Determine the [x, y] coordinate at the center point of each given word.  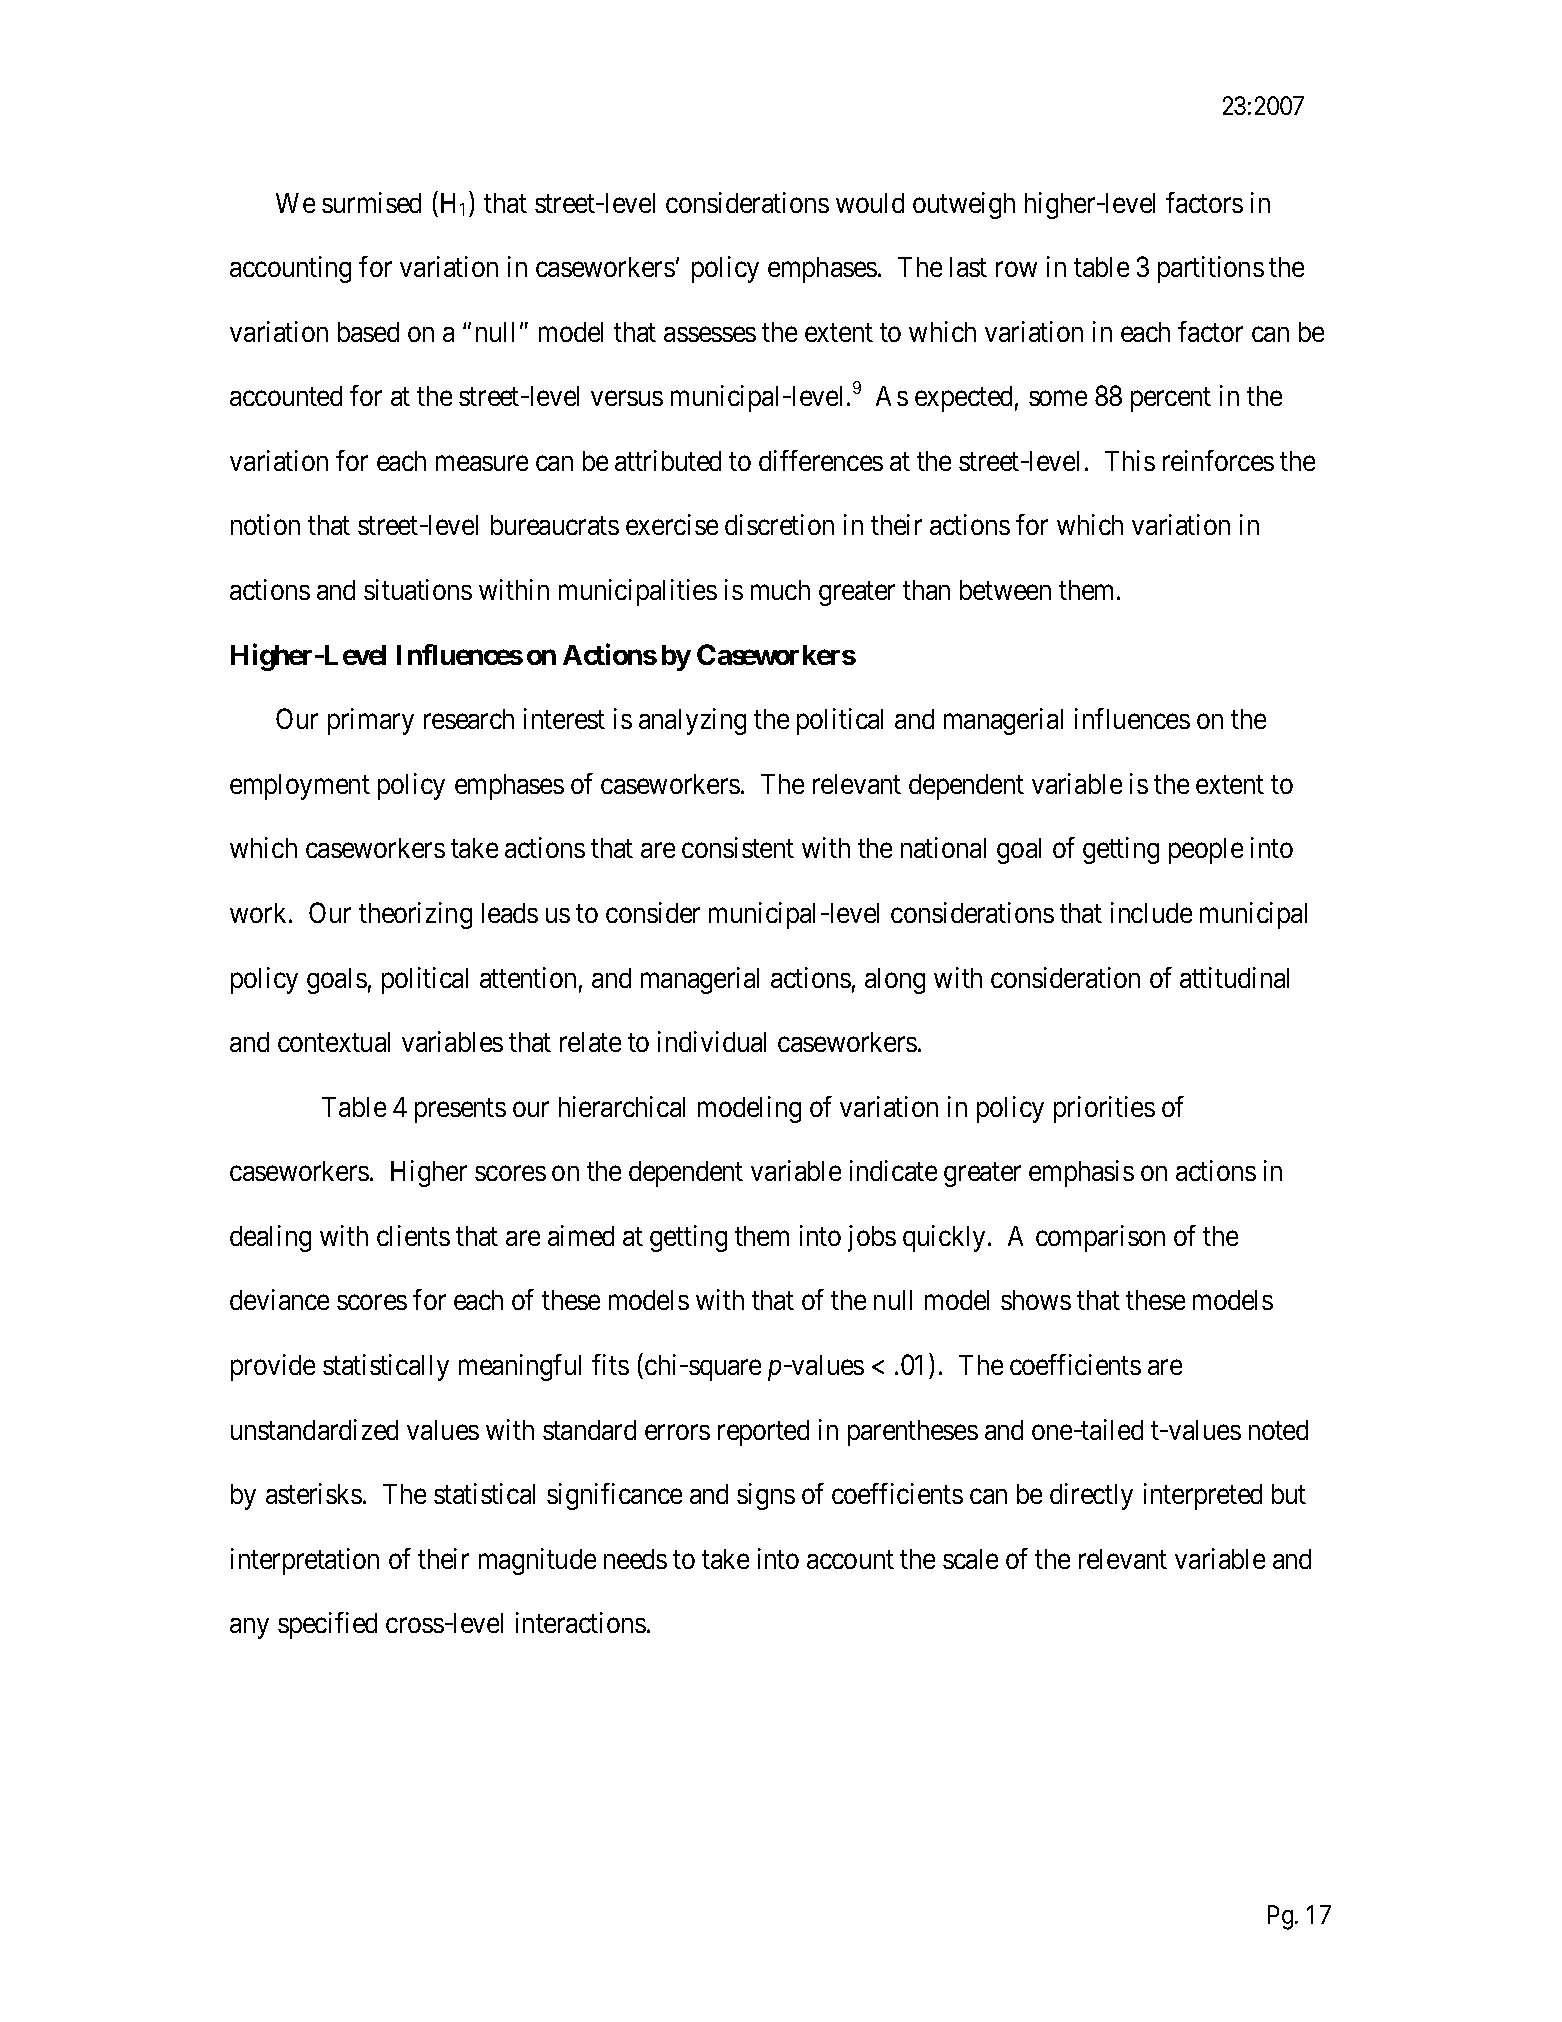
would [870, 203]
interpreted [1203, 1496]
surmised [371, 202]
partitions [1211, 269]
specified [327, 1625]
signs [766, 1496]
